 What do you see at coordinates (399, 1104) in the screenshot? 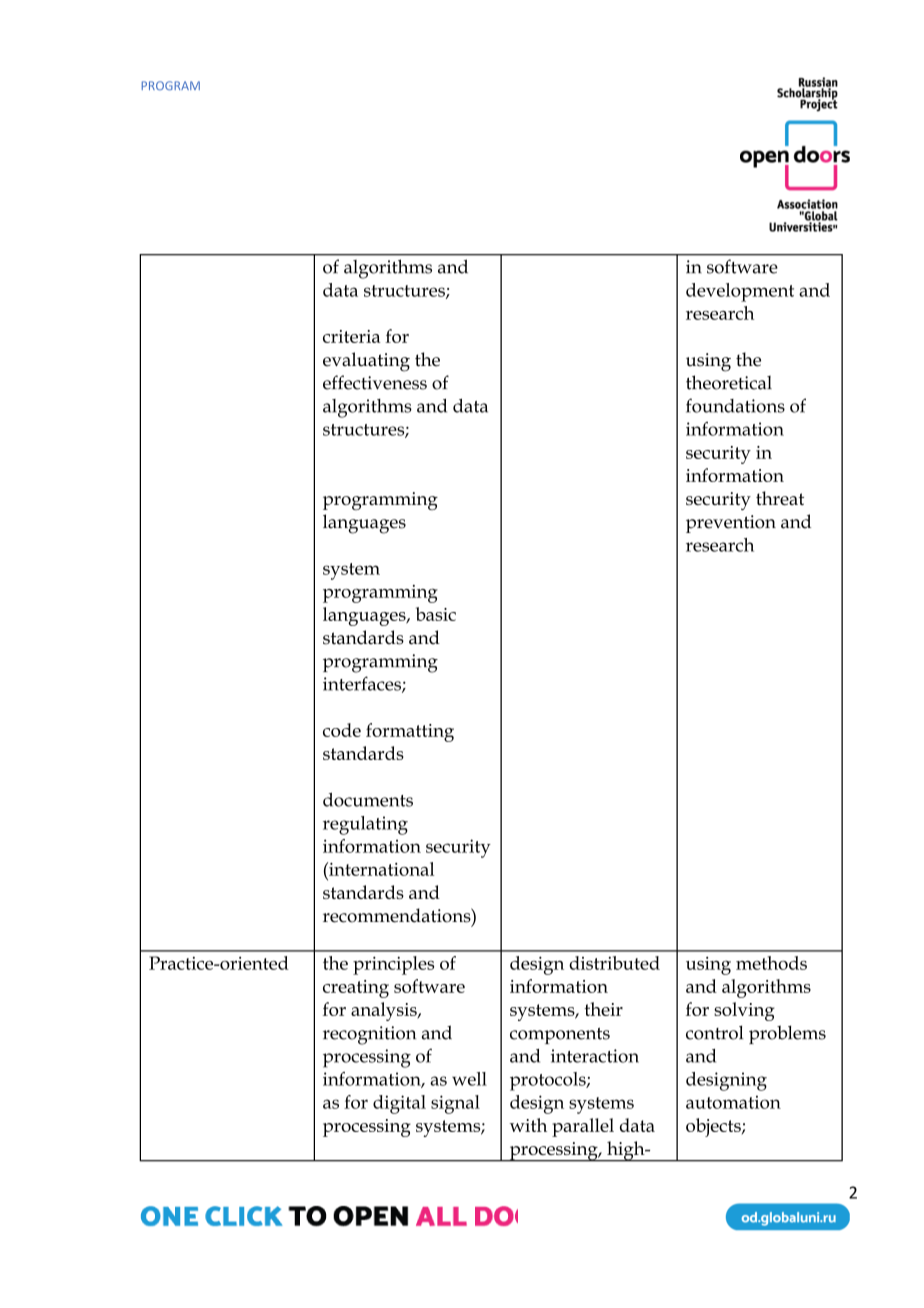
I see `digital` at bounding box center [399, 1104].
